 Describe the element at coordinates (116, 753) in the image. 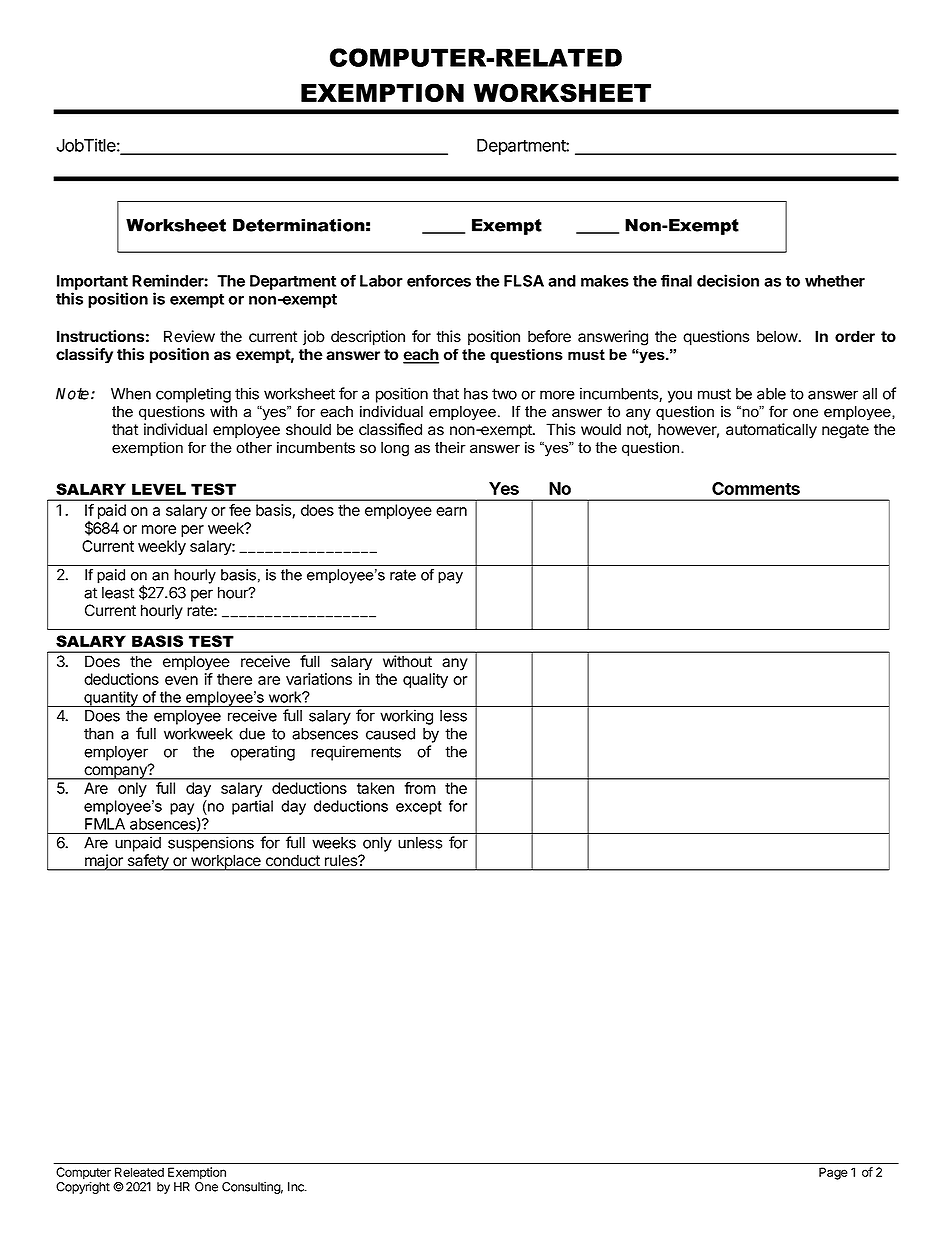

I see `employer` at that location.
